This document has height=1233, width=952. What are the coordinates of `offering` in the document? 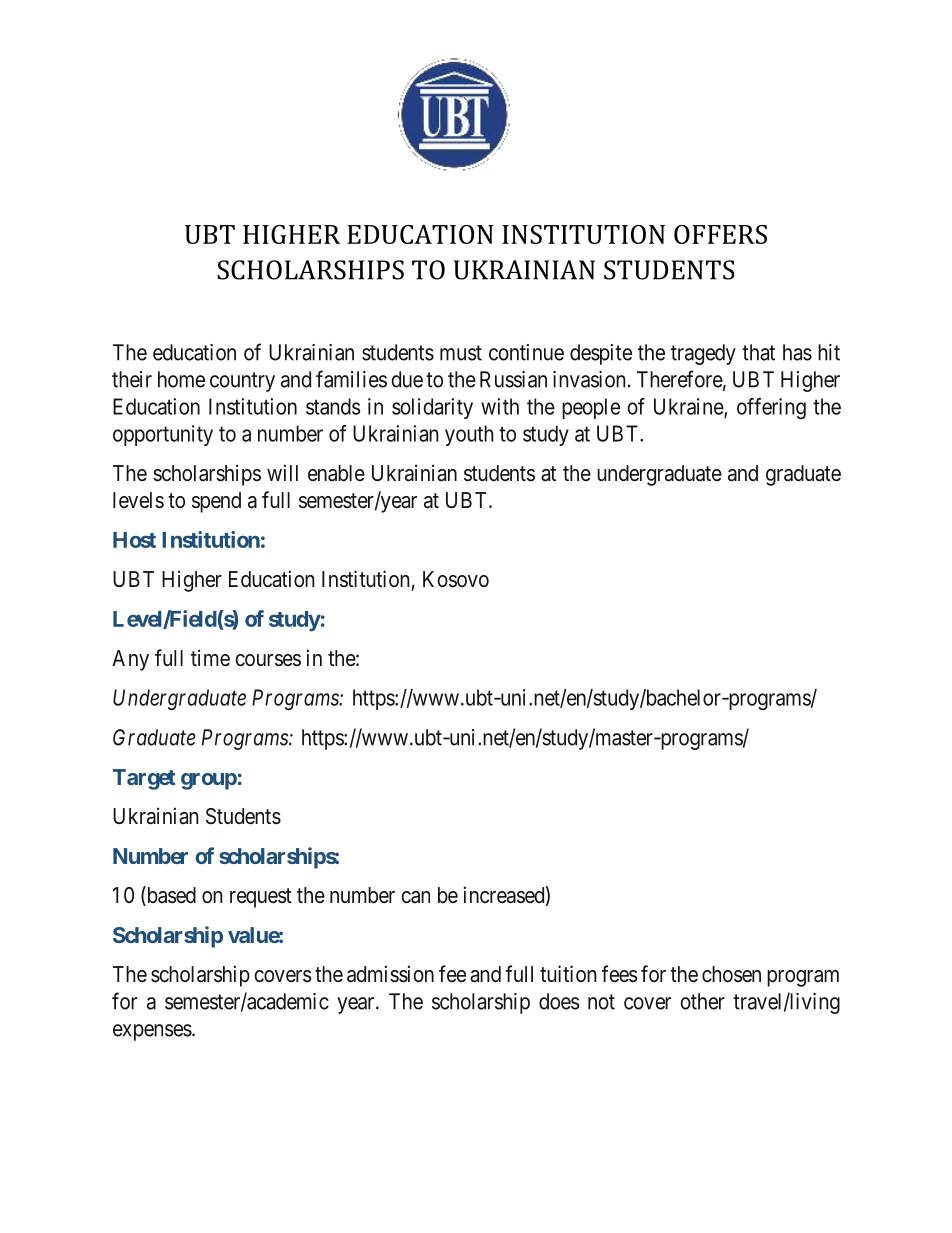 It's located at (771, 408).
